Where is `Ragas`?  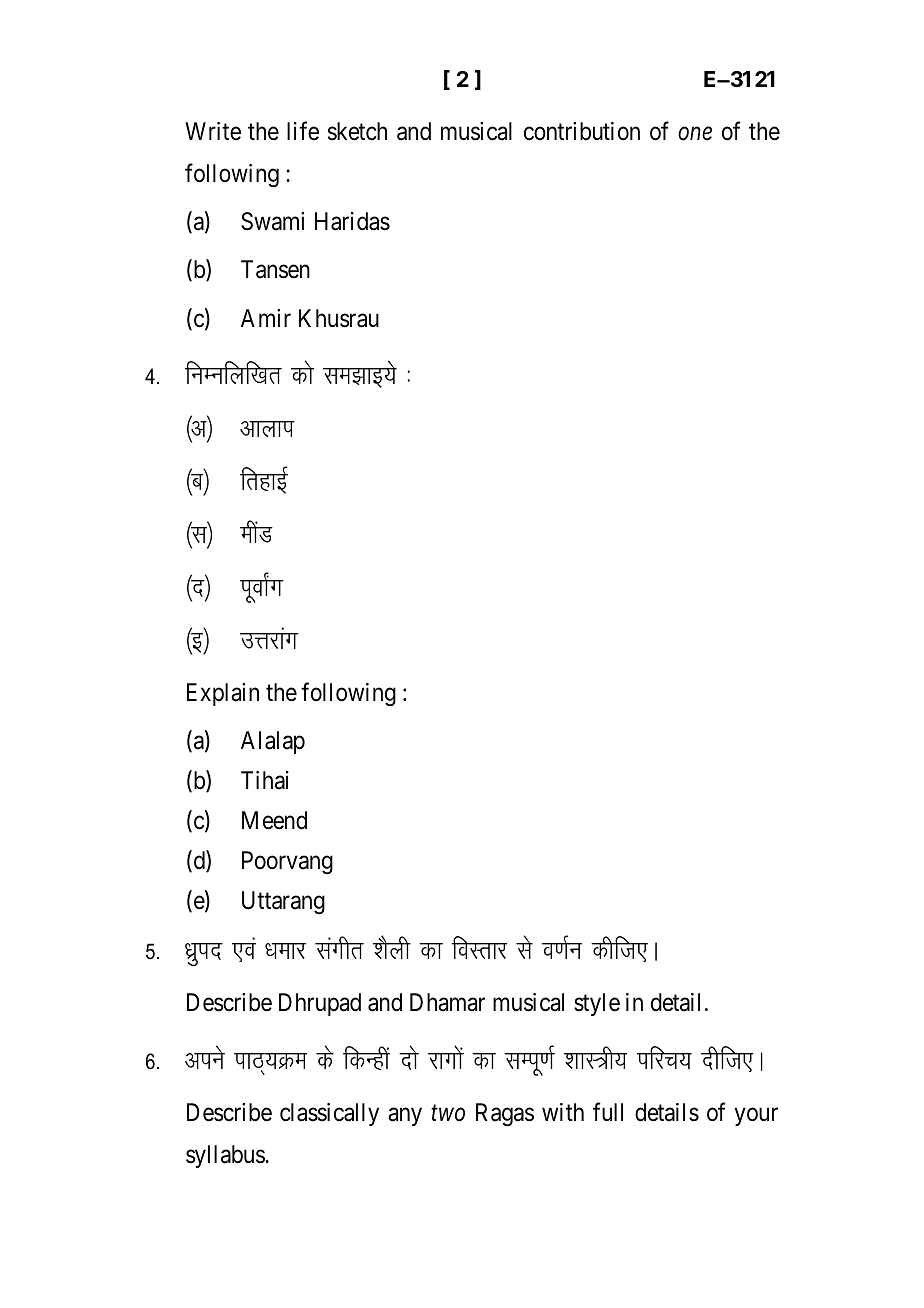
Ragas is located at coordinates (505, 1115).
